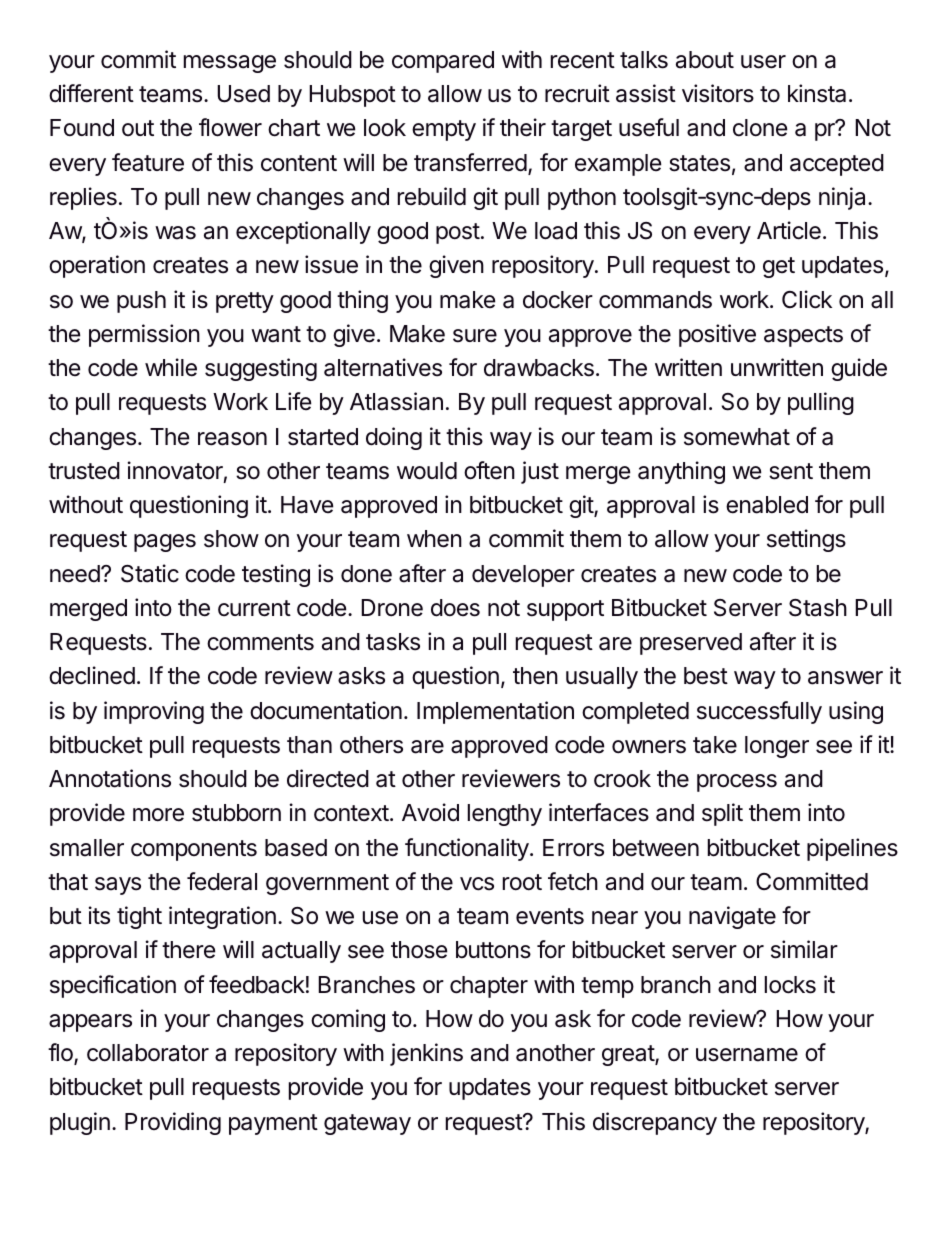 The height and width of the screenshot is (1233, 952). Describe the element at coordinates (426, 1054) in the screenshot. I see `jenkins` at that location.
